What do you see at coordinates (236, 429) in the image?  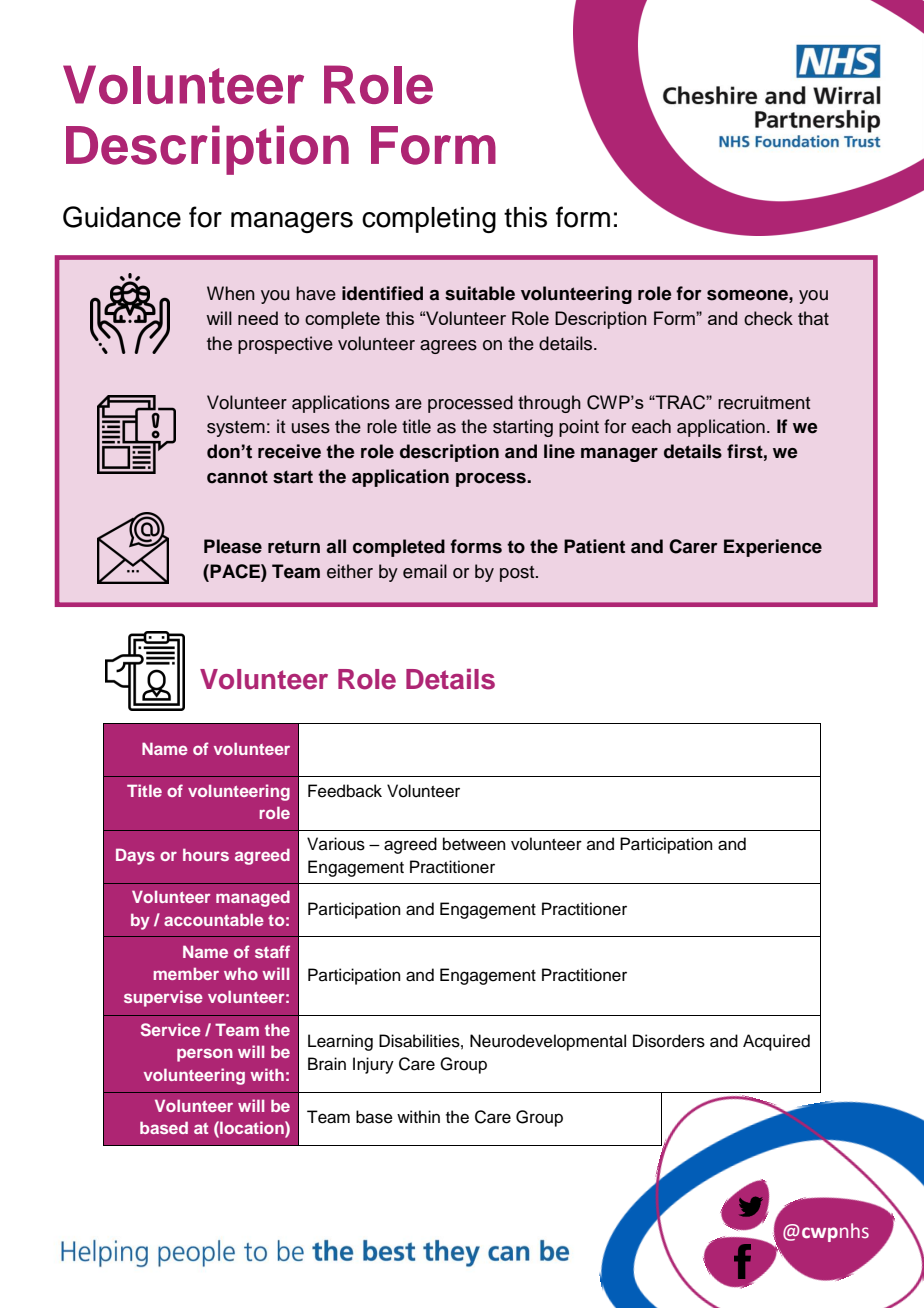 I see `system` at bounding box center [236, 429].
